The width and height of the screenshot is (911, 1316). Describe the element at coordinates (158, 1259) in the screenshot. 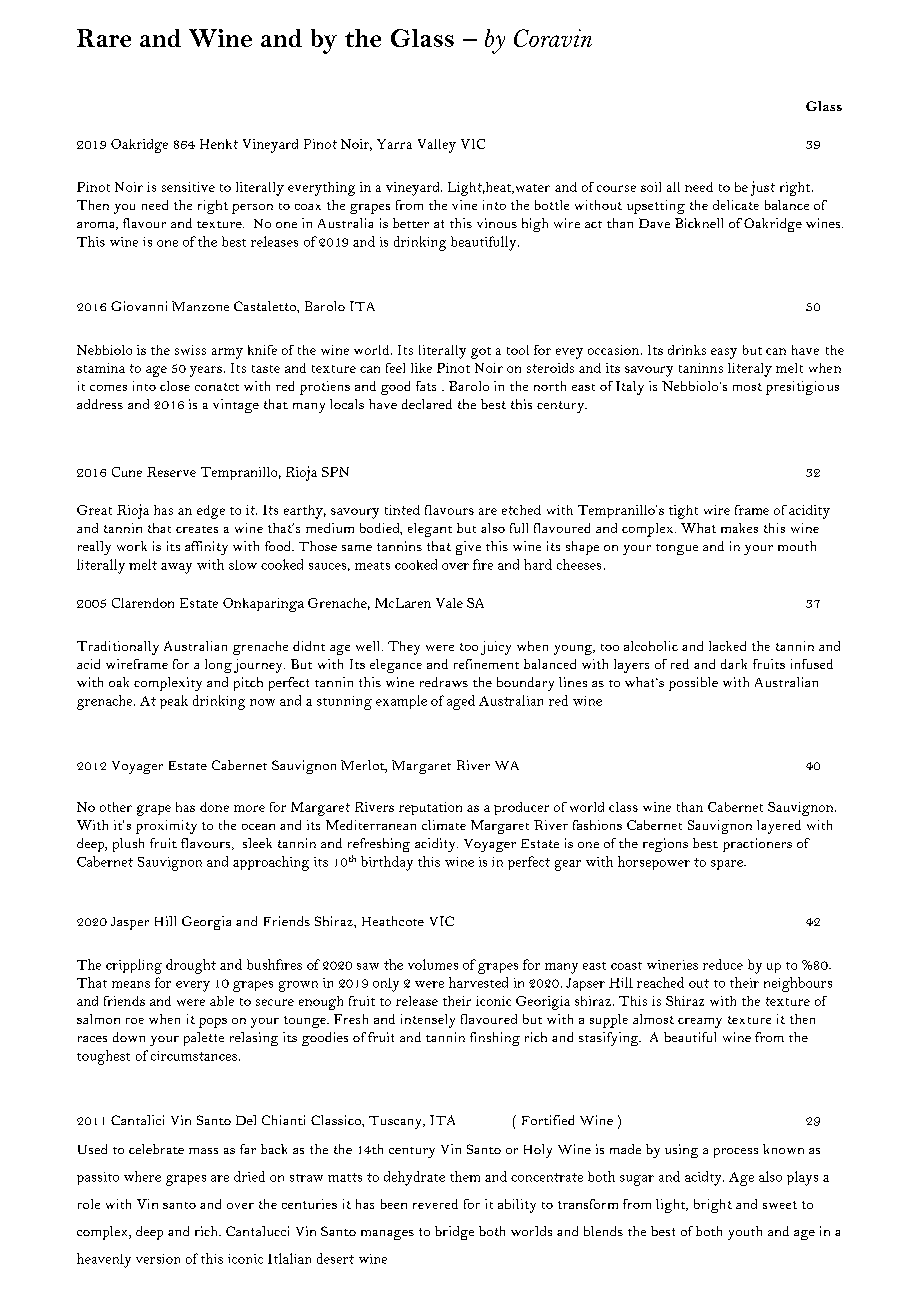

I see `version` at that location.
